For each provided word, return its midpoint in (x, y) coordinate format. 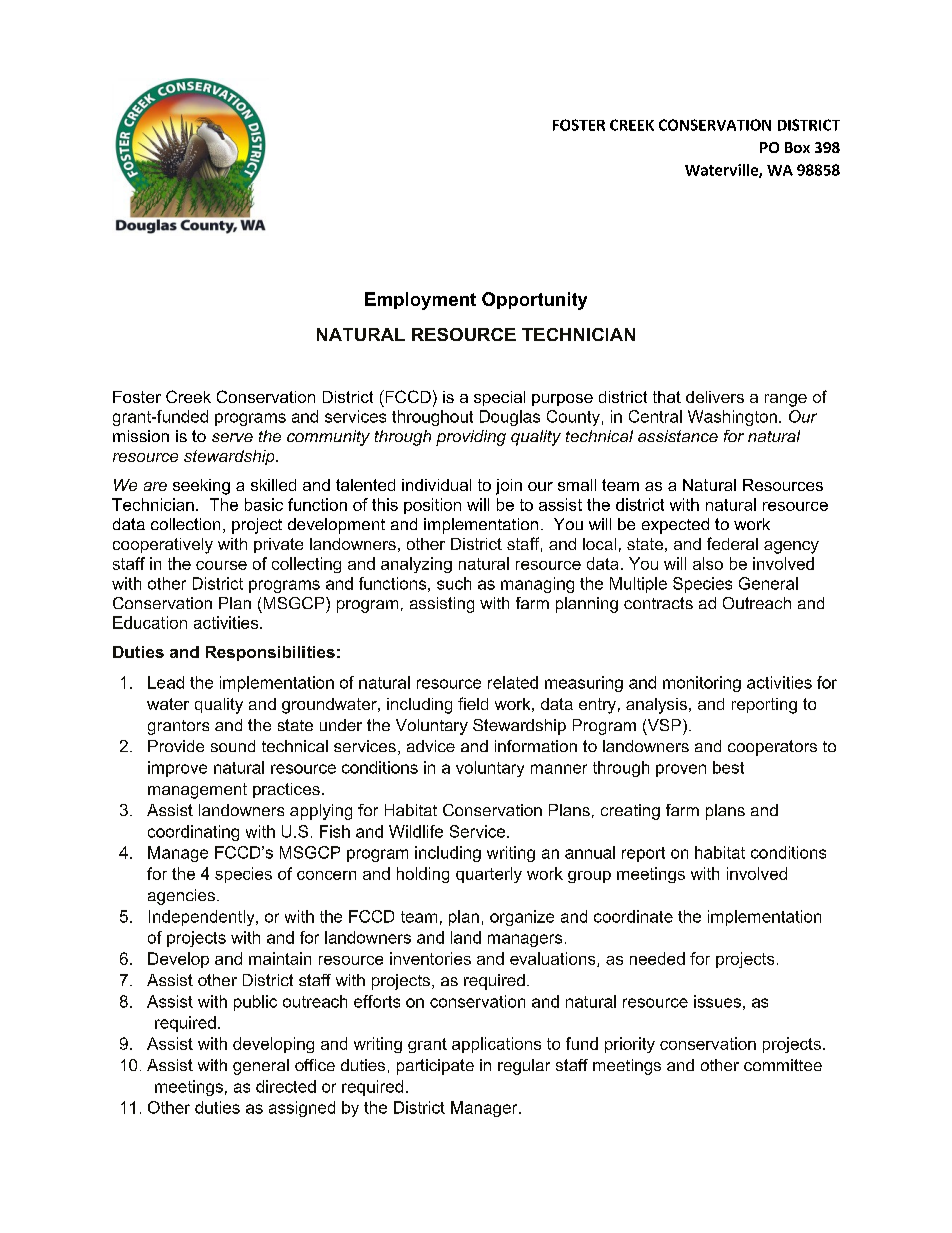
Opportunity (534, 301)
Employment (420, 301)
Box (797, 147)
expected (675, 526)
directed (286, 1086)
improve (177, 769)
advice (431, 746)
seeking (201, 487)
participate (435, 1067)
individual (436, 485)
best (728, 767)
